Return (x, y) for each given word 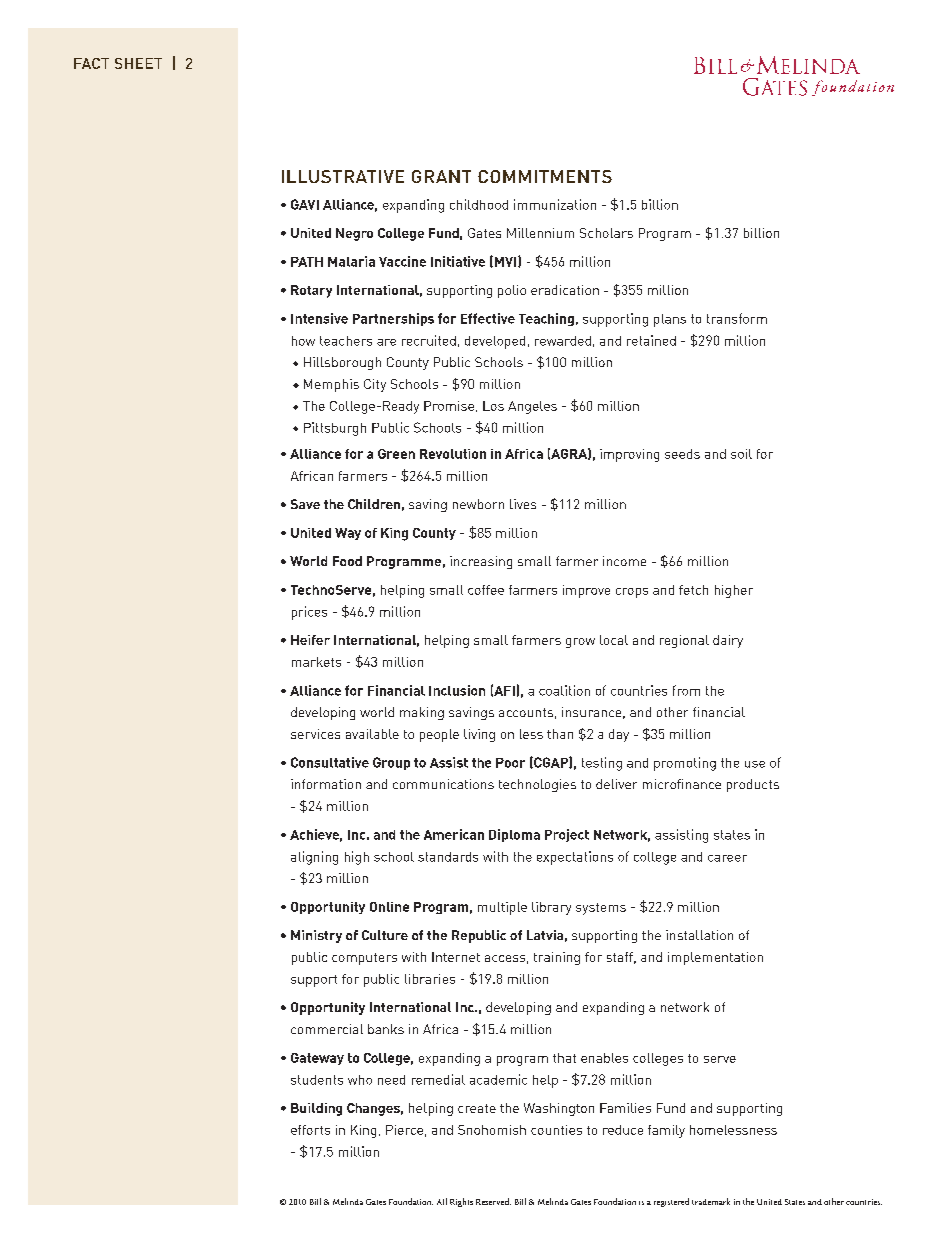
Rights (461, 1202)
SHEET (138, 63)
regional (684, 641)
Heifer (310, 640)
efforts (310, 1130)
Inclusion (457, 690)
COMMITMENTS (545, 176)
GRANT (441, 176)
